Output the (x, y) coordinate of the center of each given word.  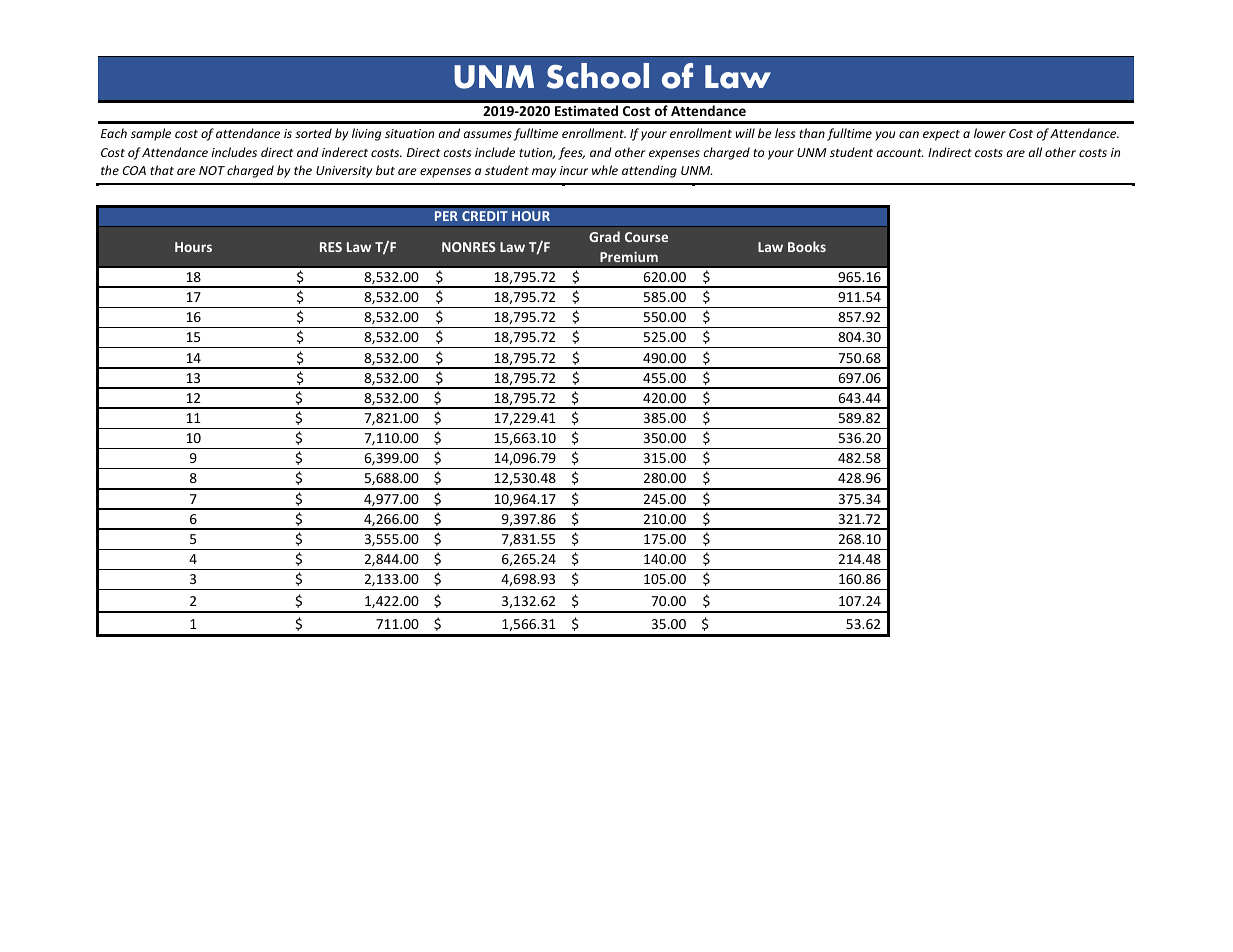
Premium (629, 257)
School (598, 76)
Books (807, 246)
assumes (488, 134)
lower (990, 133)
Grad (604, 236)
